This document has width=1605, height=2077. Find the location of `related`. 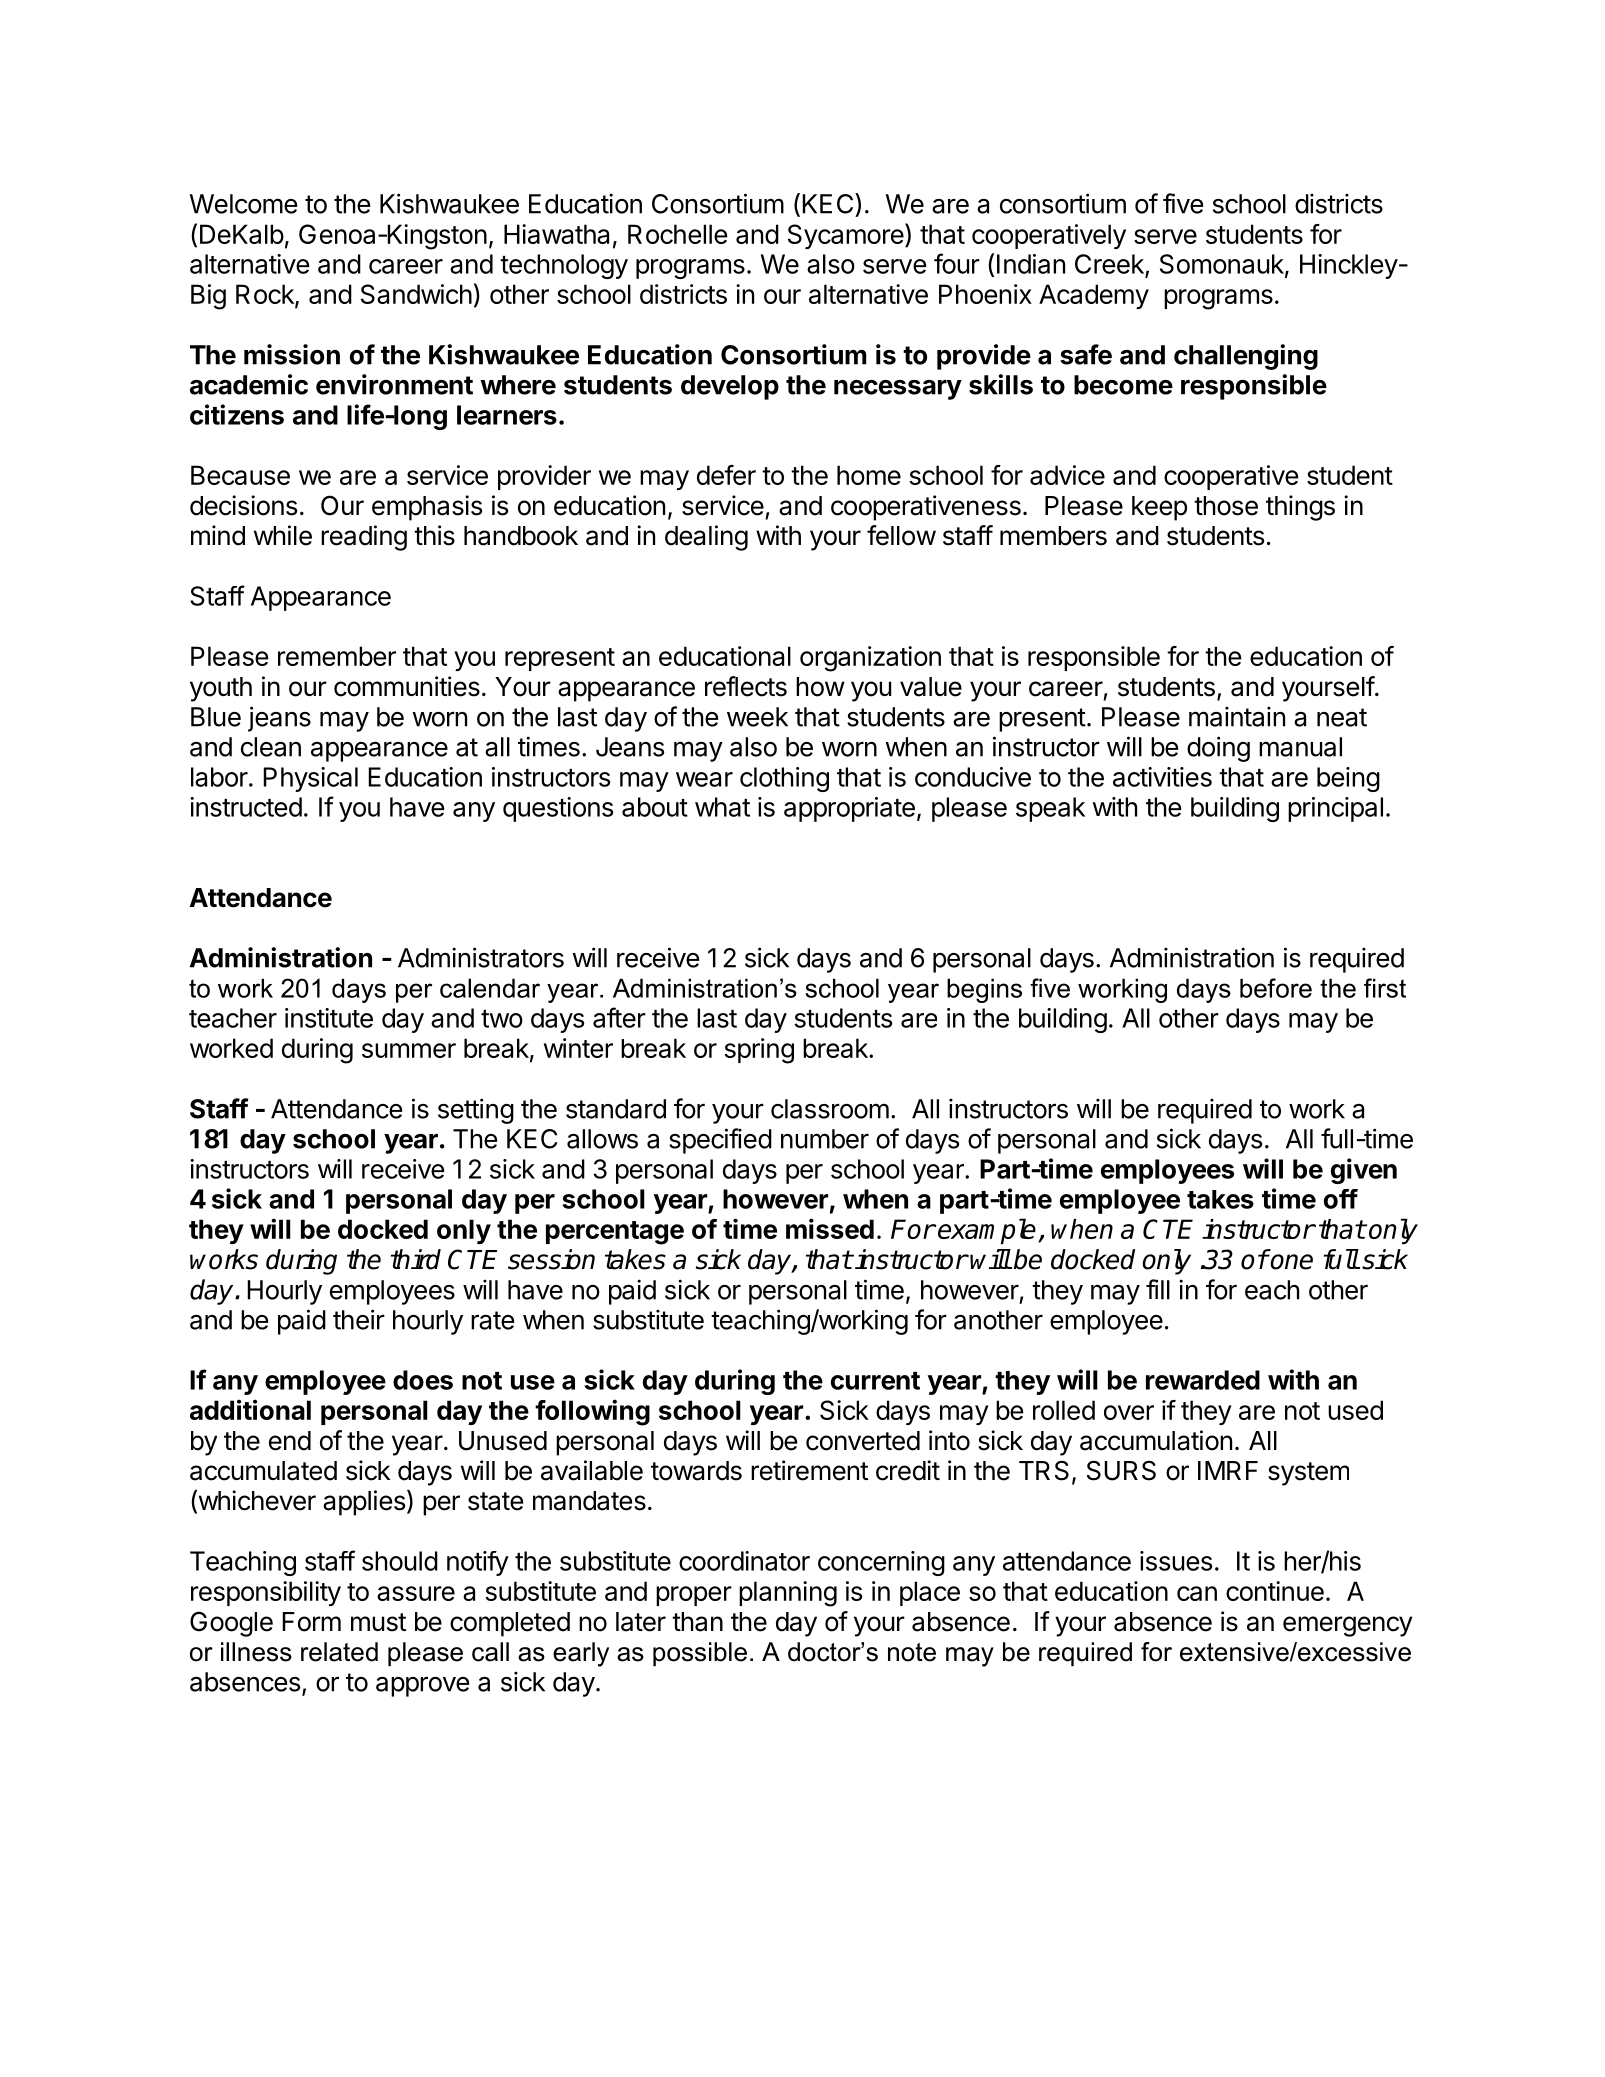

related is located at coordinates (339, 1652).
